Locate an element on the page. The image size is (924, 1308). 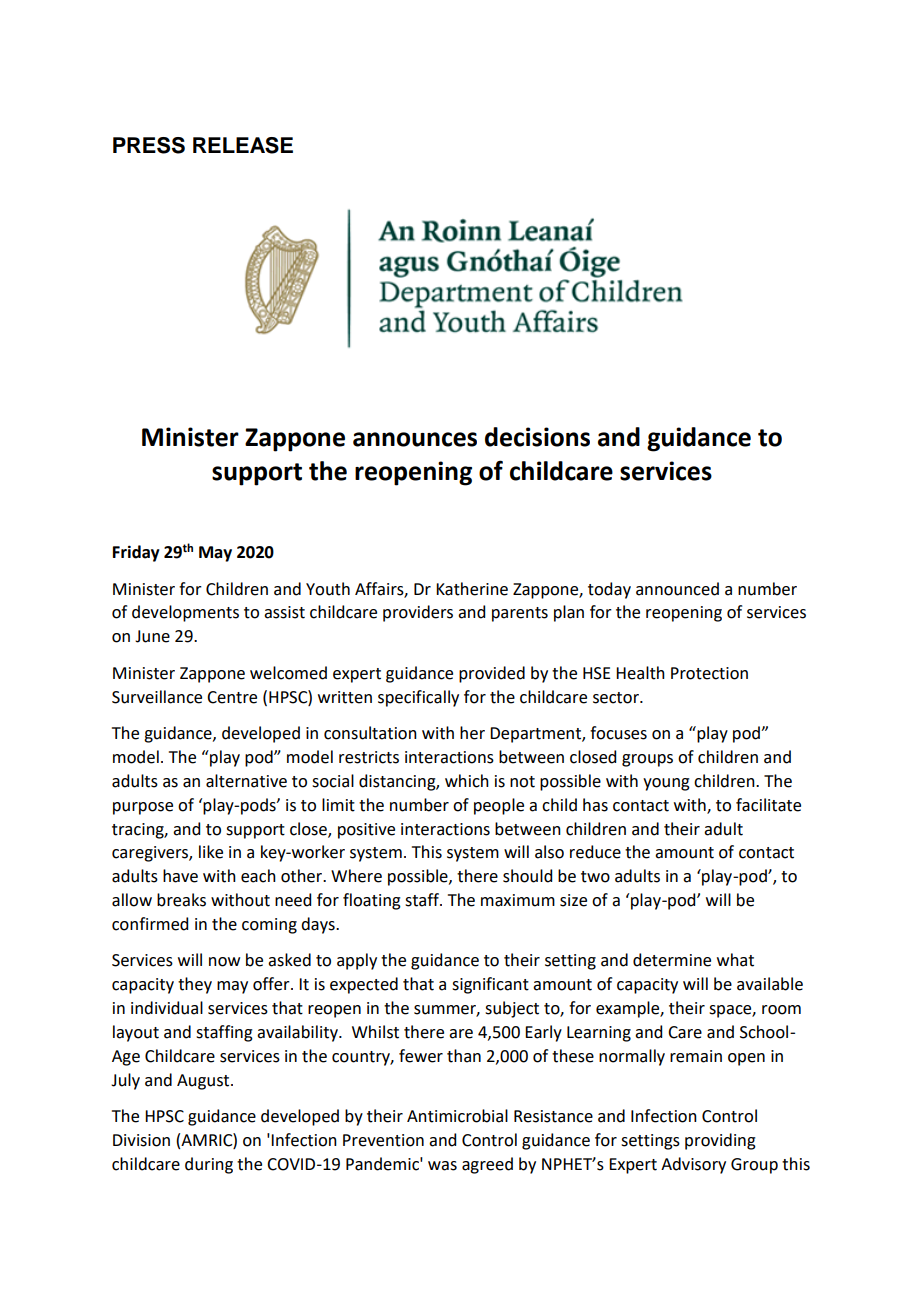
PRESS is located at coordinates (149, 145).
